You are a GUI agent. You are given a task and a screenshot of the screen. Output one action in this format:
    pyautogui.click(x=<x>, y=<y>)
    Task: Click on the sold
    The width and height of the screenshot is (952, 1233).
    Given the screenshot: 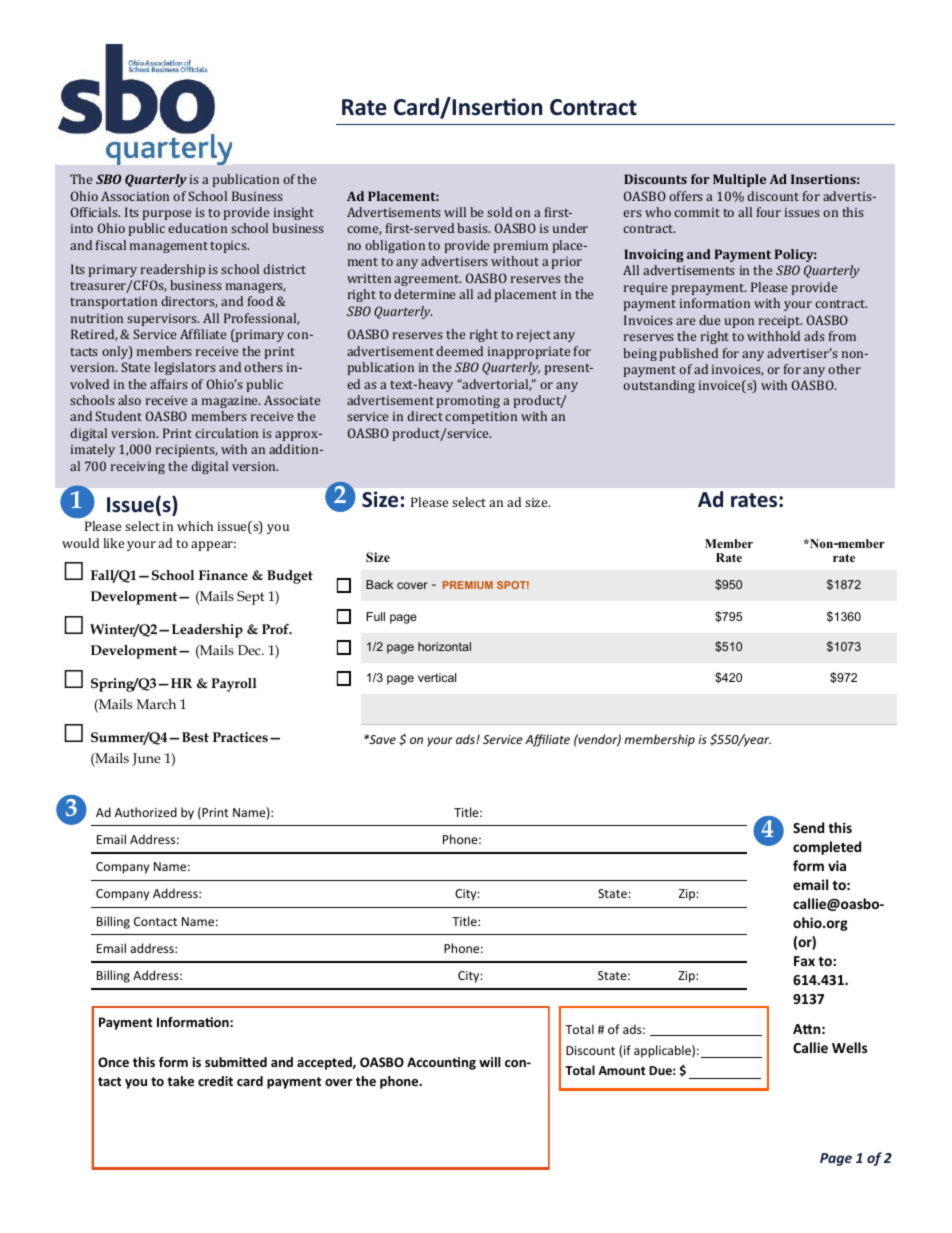 What is the action you would take?
    pyautogui.click(x=499, y=212)
